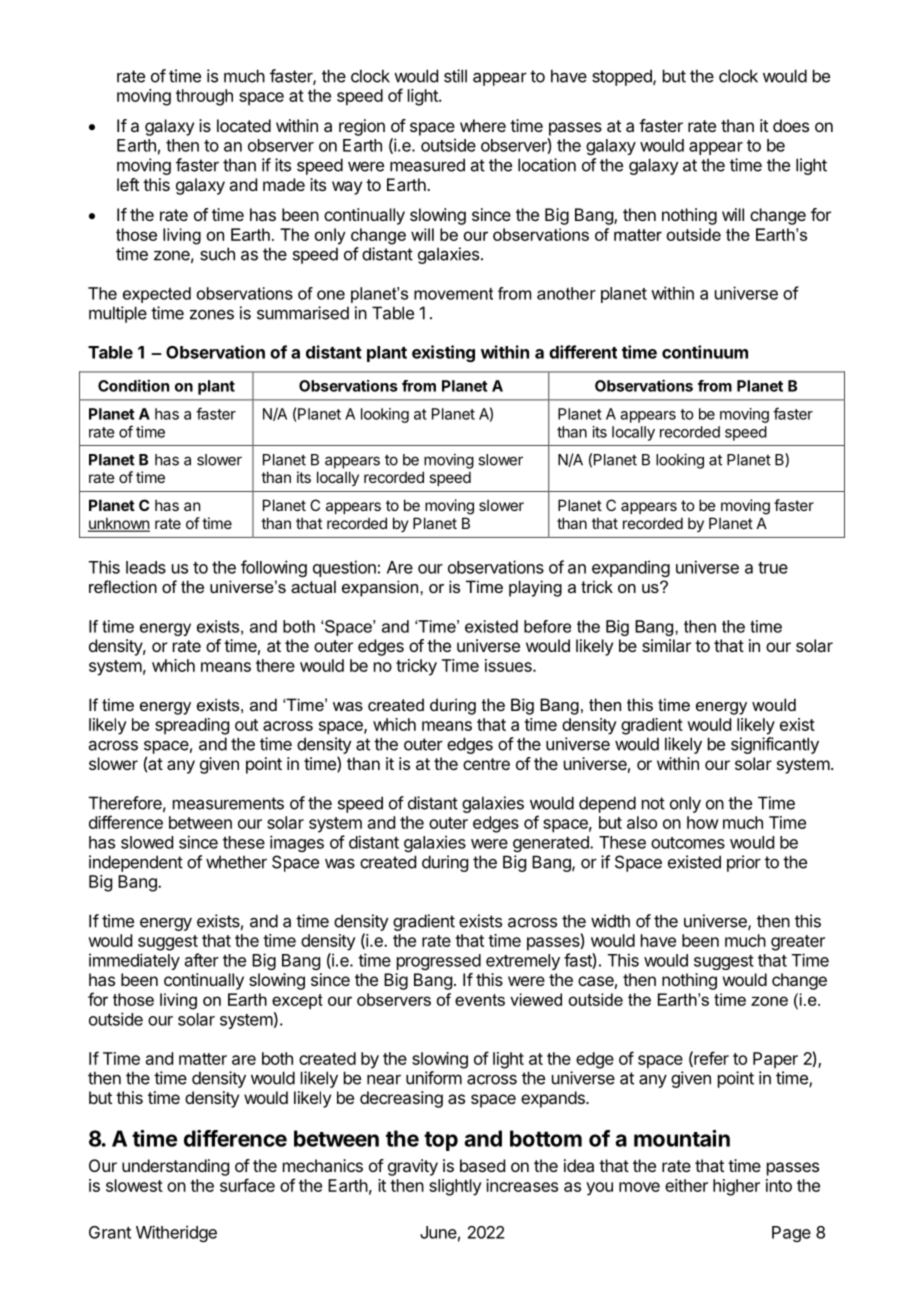  Describe the element at coordinates (175, 1167) in the page. I see `understanding` at that location.
